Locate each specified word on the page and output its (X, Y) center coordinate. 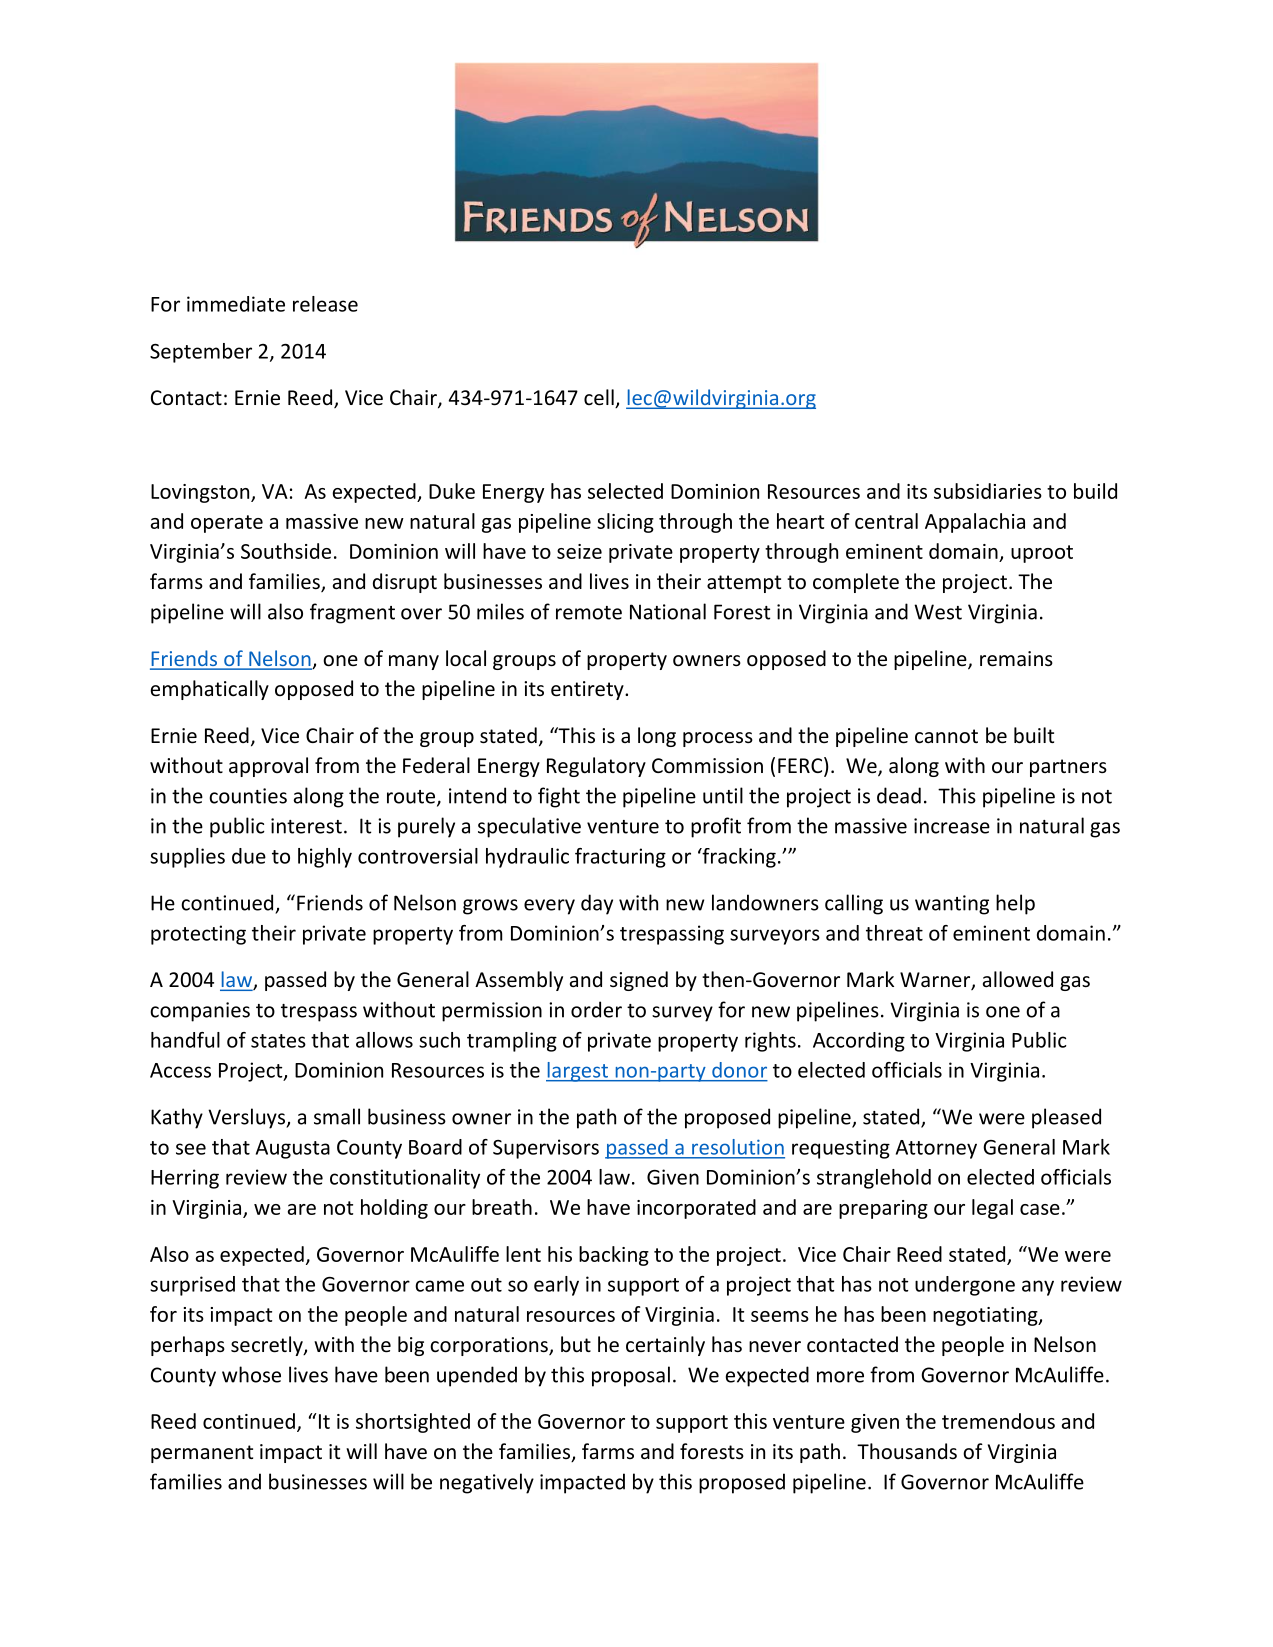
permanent (202, 1454)
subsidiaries (988, 491)
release (325, 304)
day (597, 904)
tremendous (998, 1421)
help (1015, 904)
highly (325, 858)
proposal (631, 1376)
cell (600, 398)
